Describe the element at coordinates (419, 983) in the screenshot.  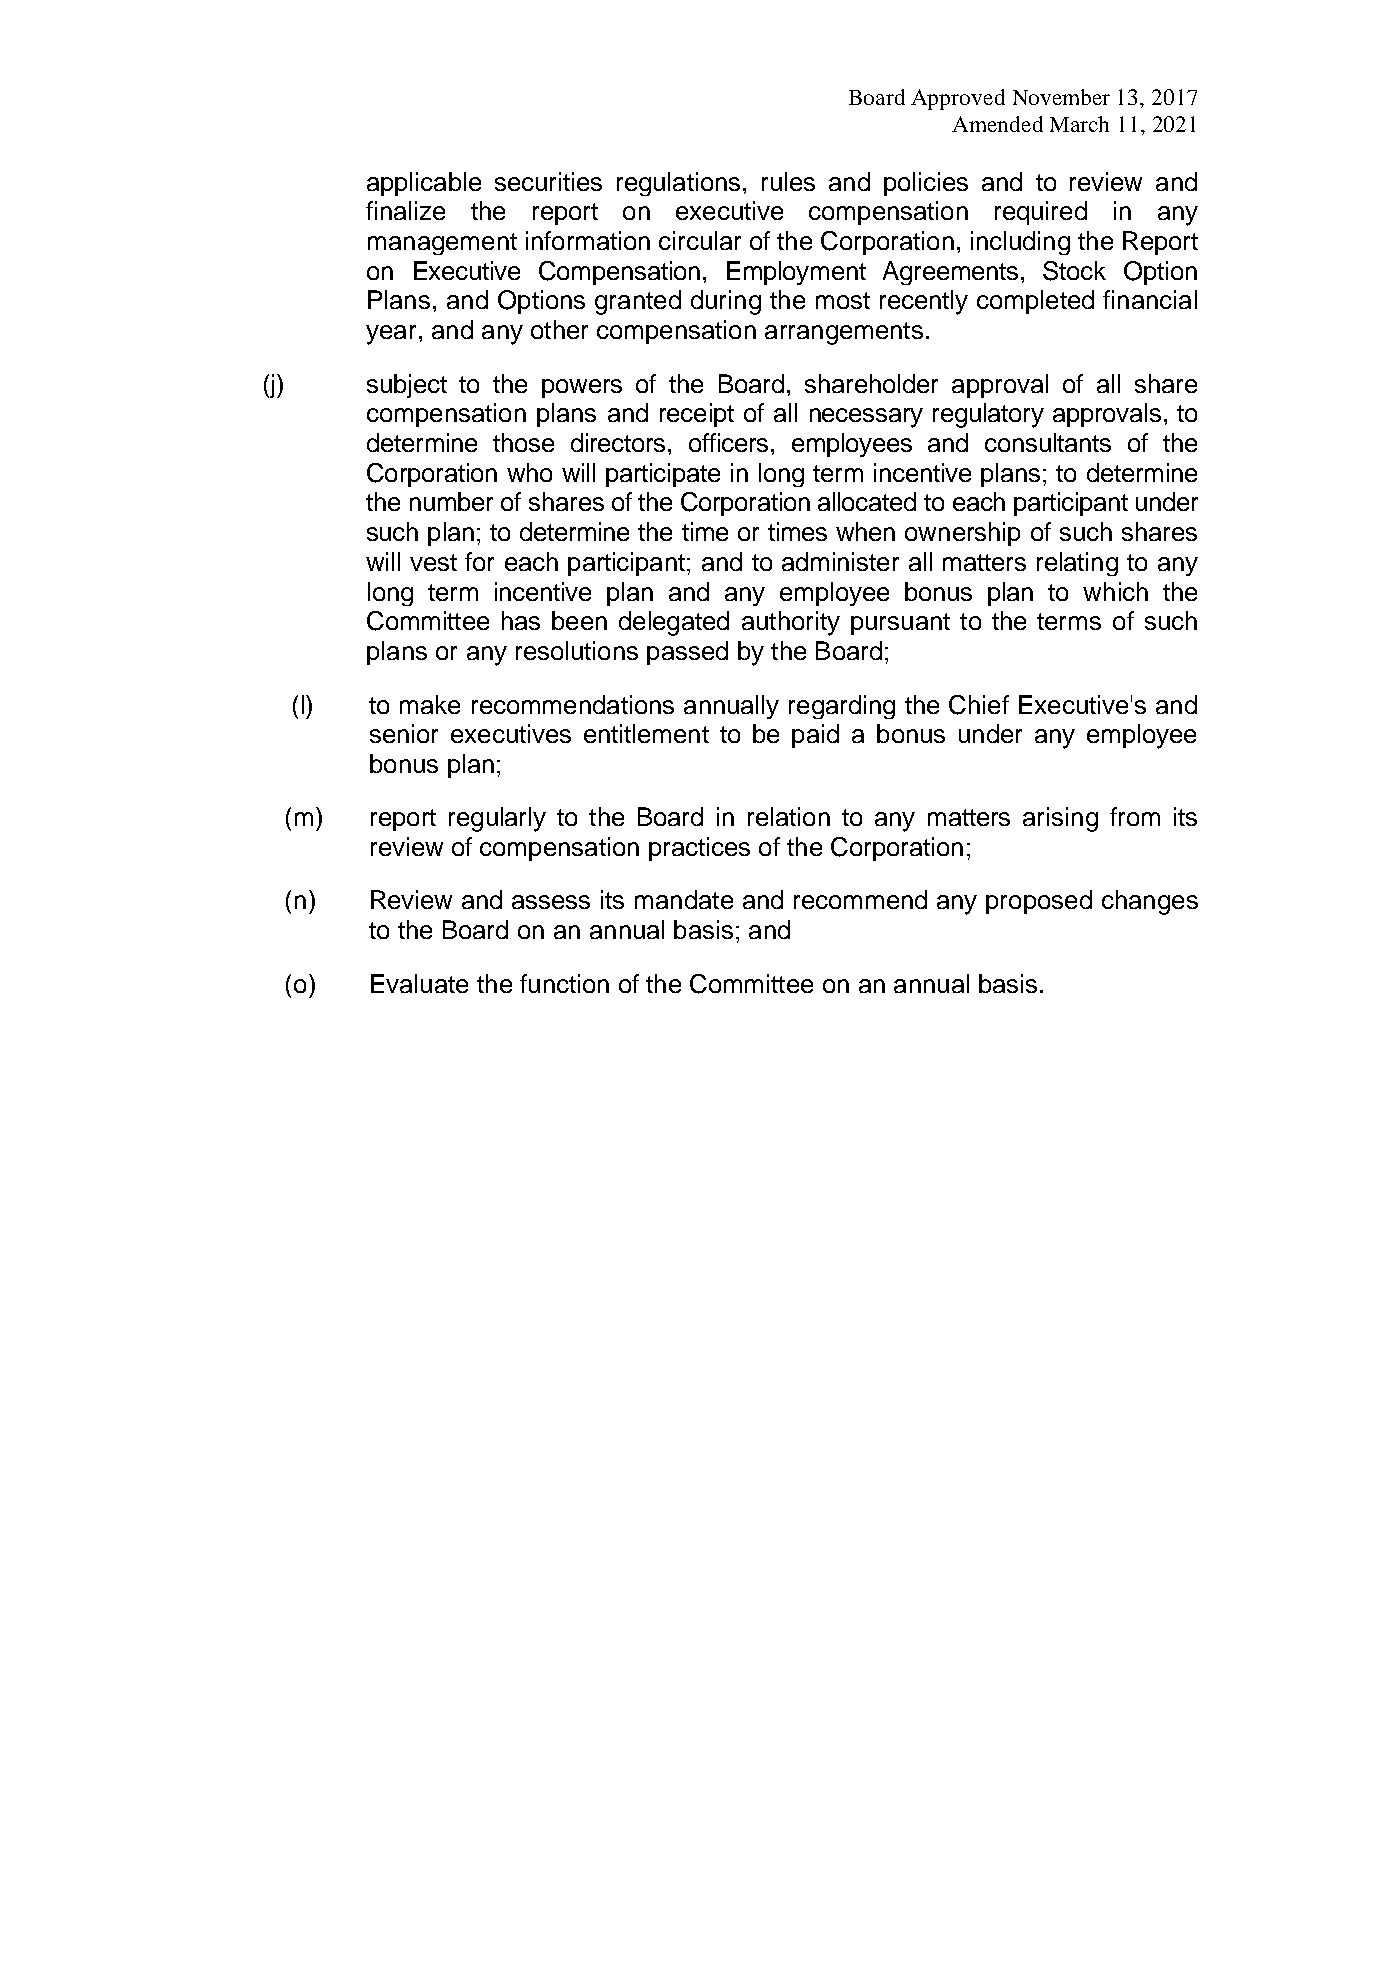
I see `Evaluate` at that location.
